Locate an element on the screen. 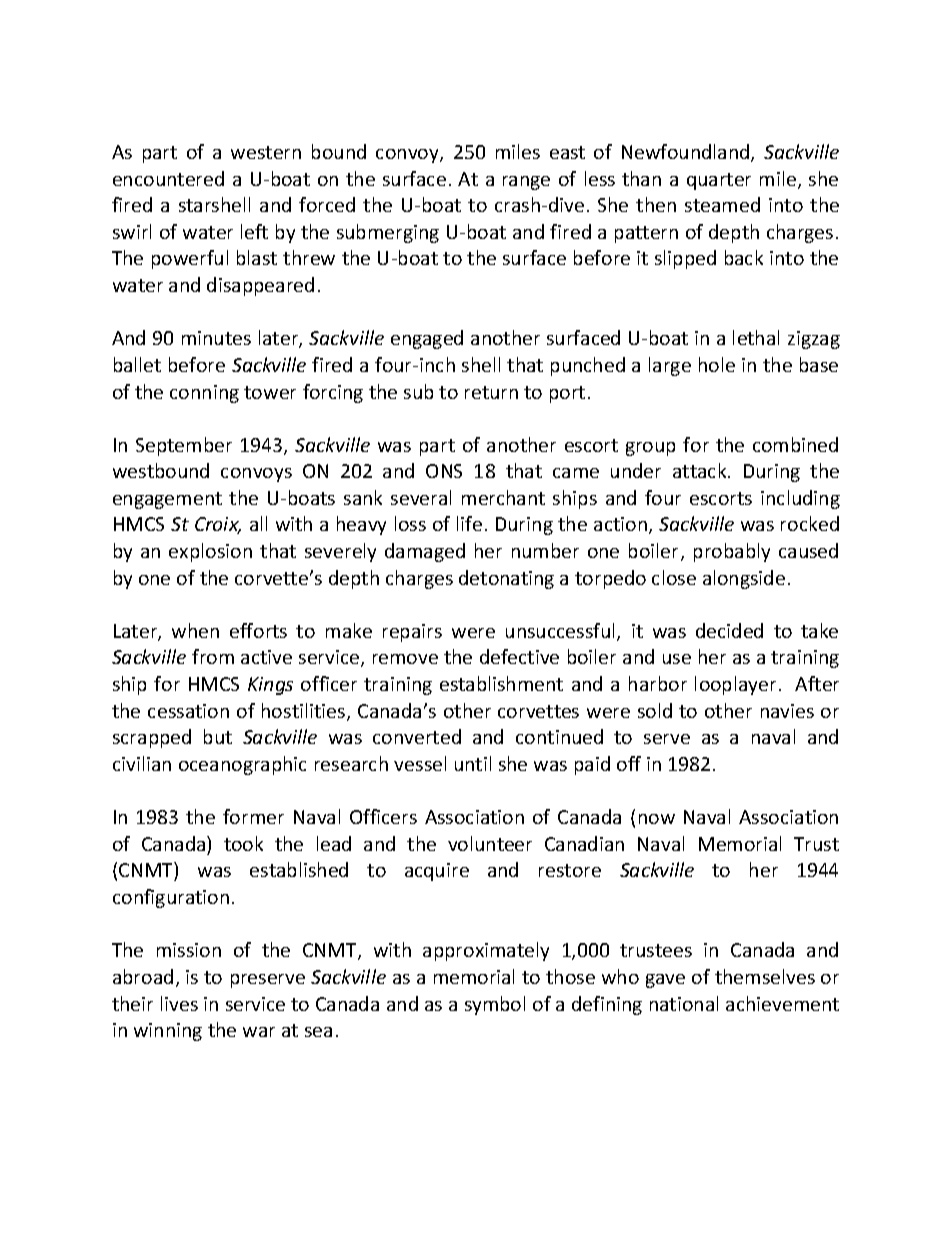  symbol is located at coordinates (495, 1005).
